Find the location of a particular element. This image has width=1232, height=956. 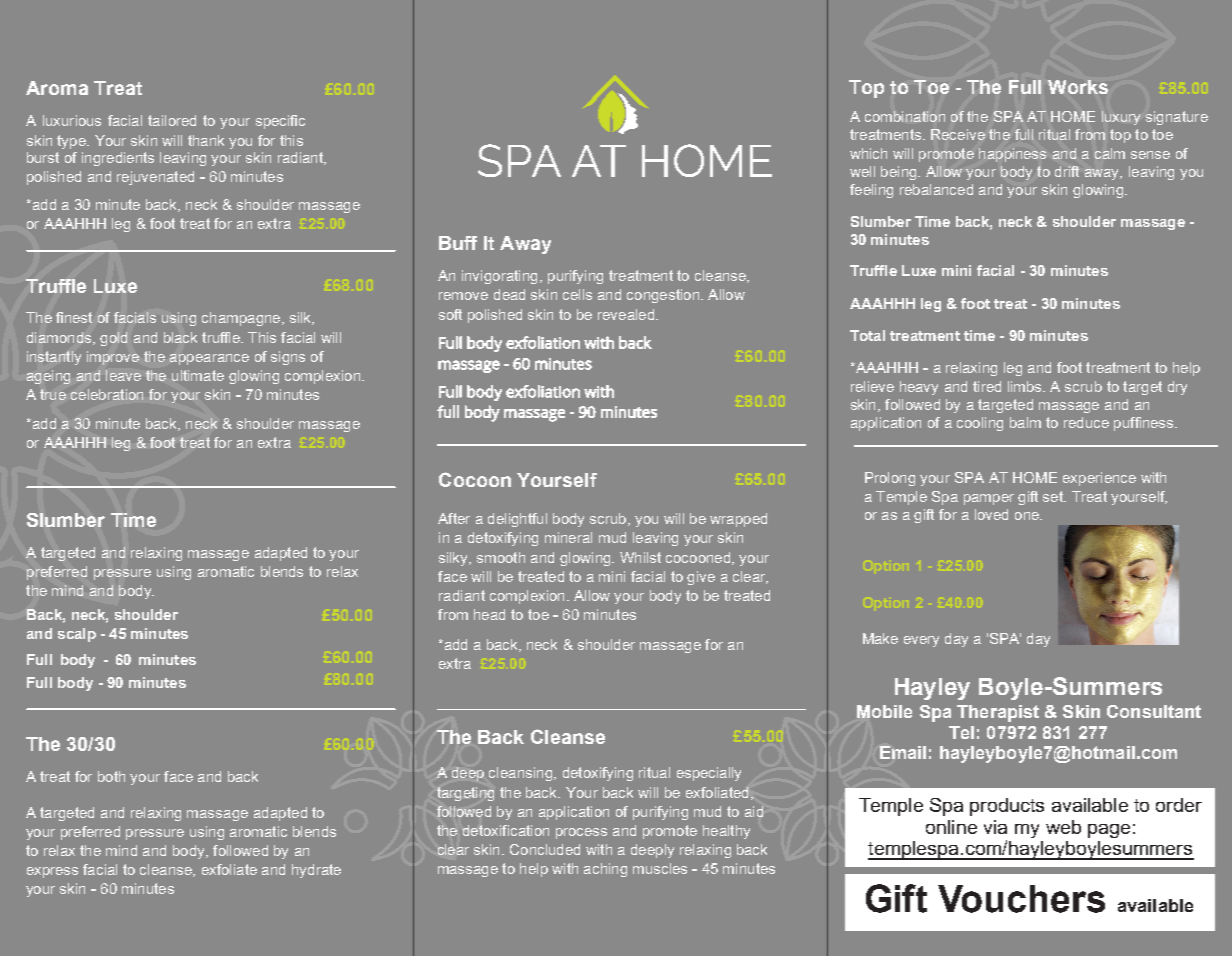

limbs is located at coordinates (1026, 386).
